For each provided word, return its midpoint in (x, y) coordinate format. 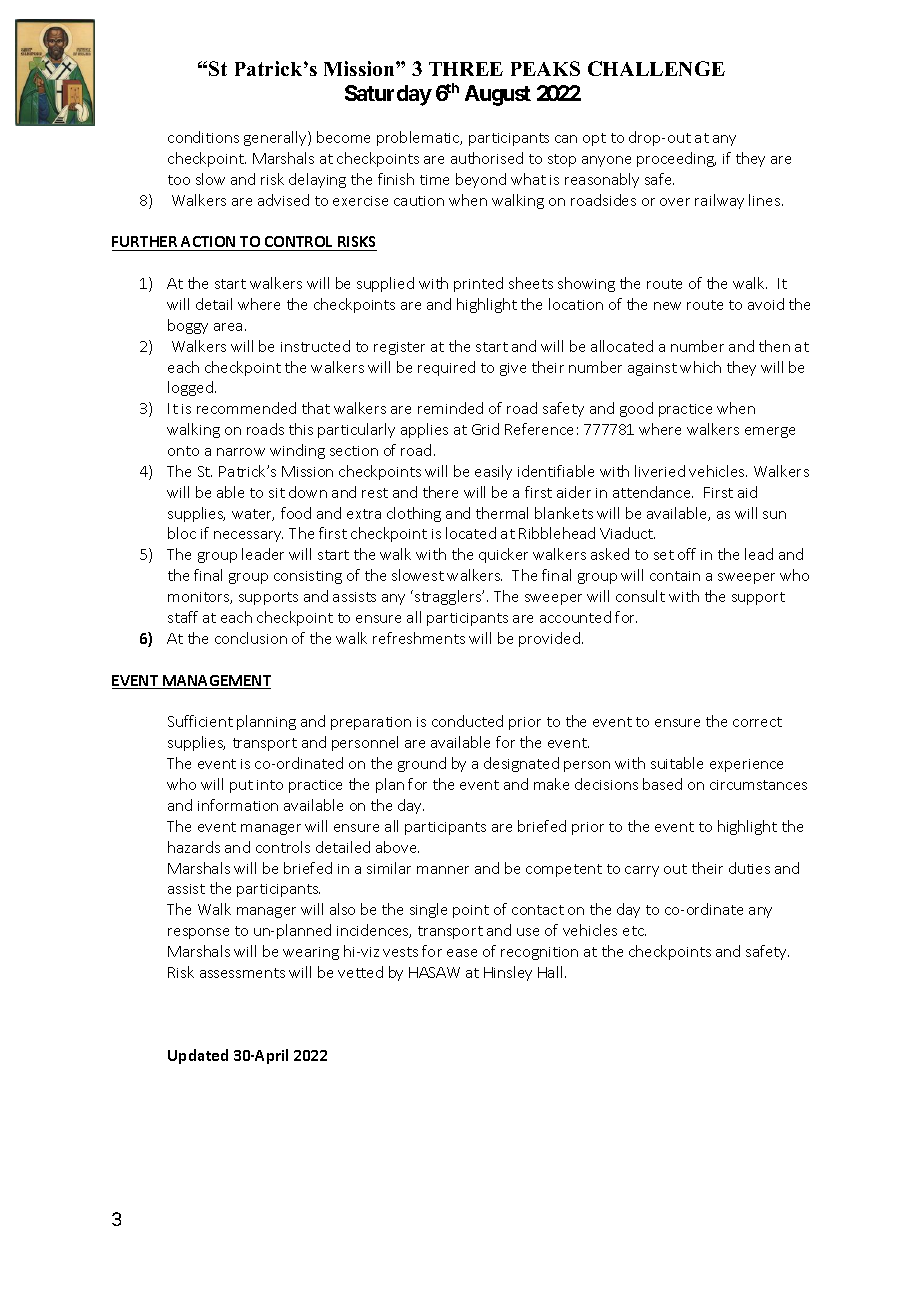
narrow (241, 452)
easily (493, 472)
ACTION (208, 241)
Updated (198, 1056)
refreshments (419, 638)
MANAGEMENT (216, 682)
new (667, 306)
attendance (653, 492)
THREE (466, 69)
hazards (194, 847)
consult (640, 596)
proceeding (676, 159)
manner (443, 870)
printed (478, 284)
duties (749, 868)
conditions (203, 137)
